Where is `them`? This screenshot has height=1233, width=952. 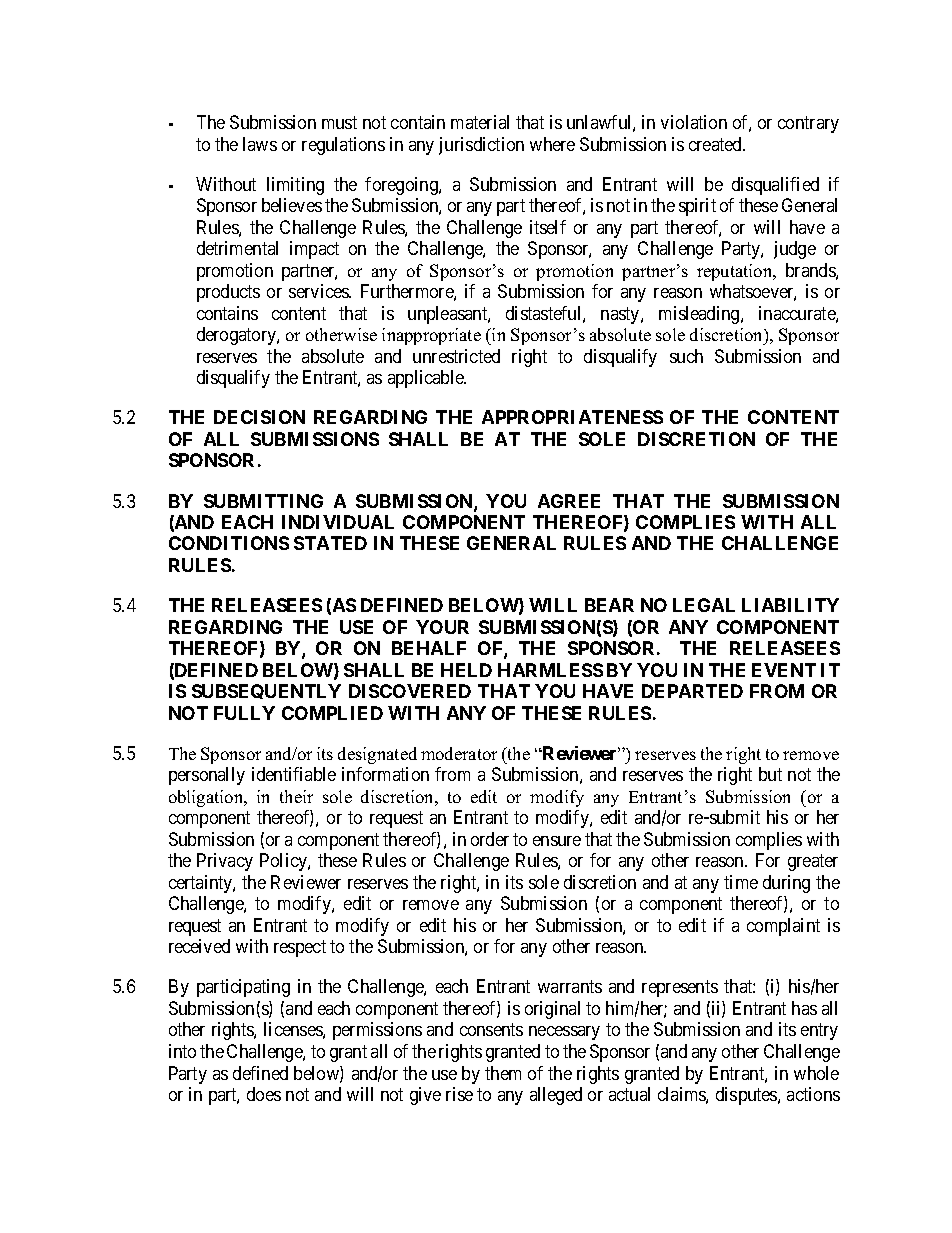 them is located at coordinates (503, 1073).
